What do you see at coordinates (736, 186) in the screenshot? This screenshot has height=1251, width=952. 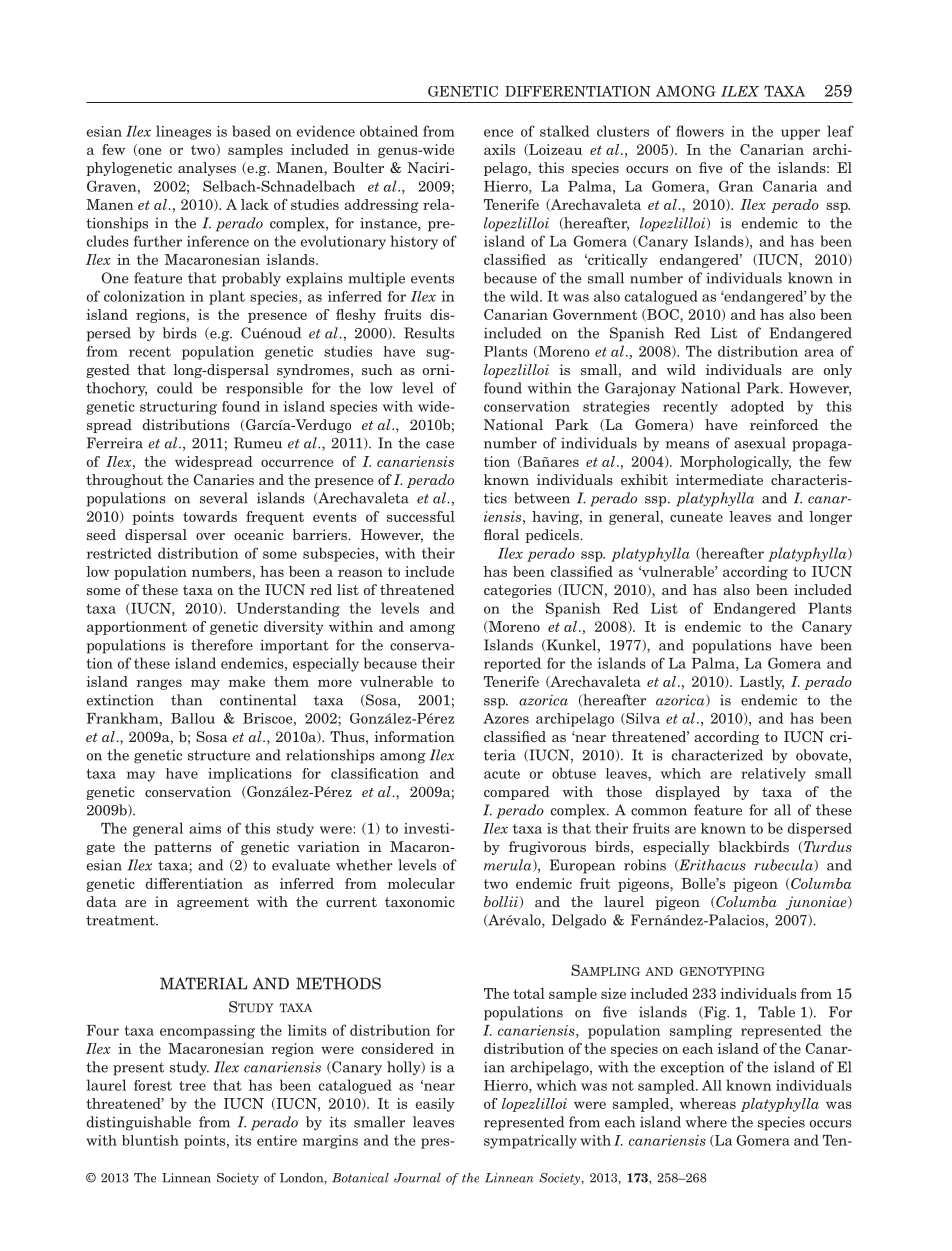 I see `Gran` at bounding box center [736, 186].
